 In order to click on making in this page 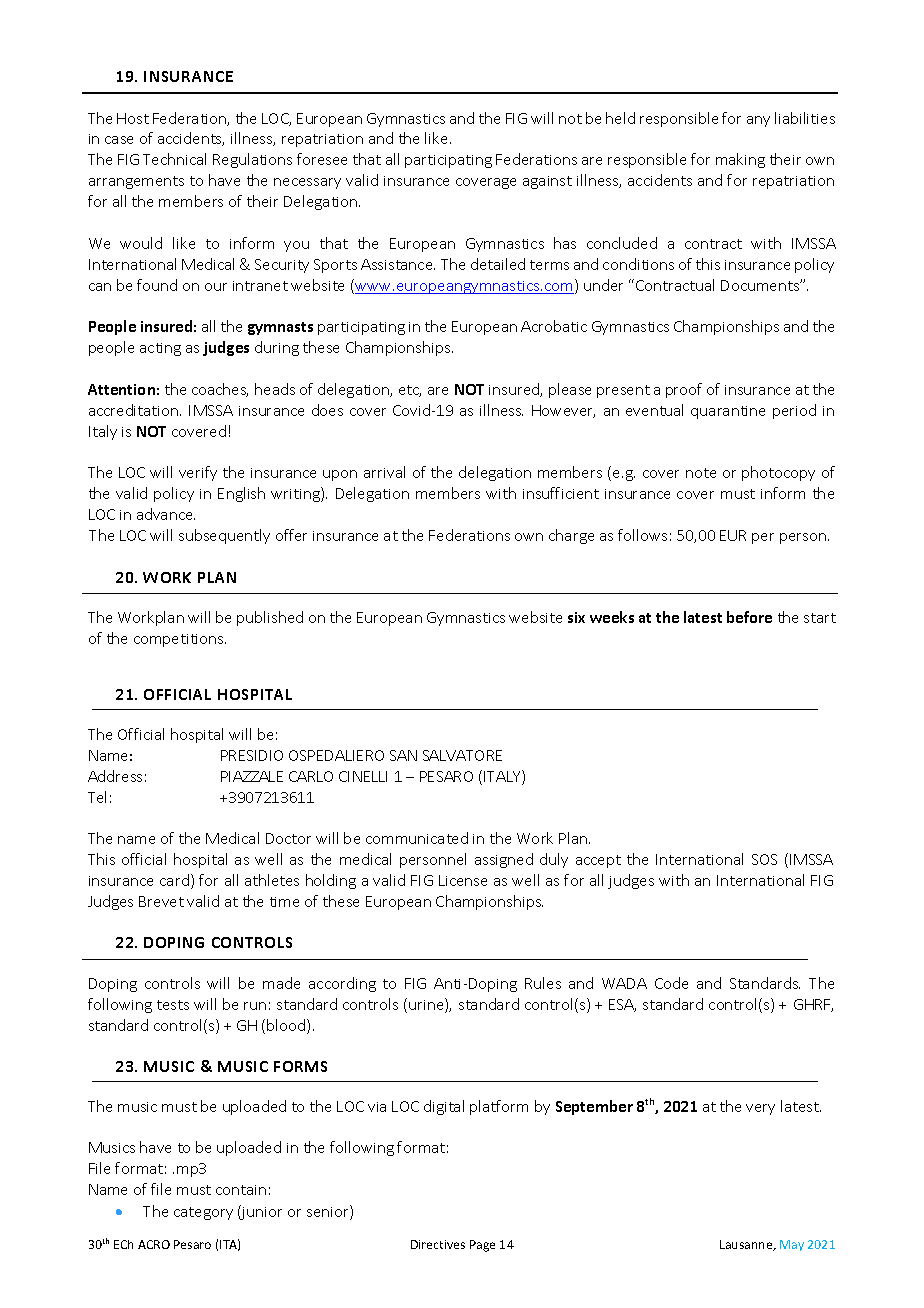, I will do `click(740, 160)`.
